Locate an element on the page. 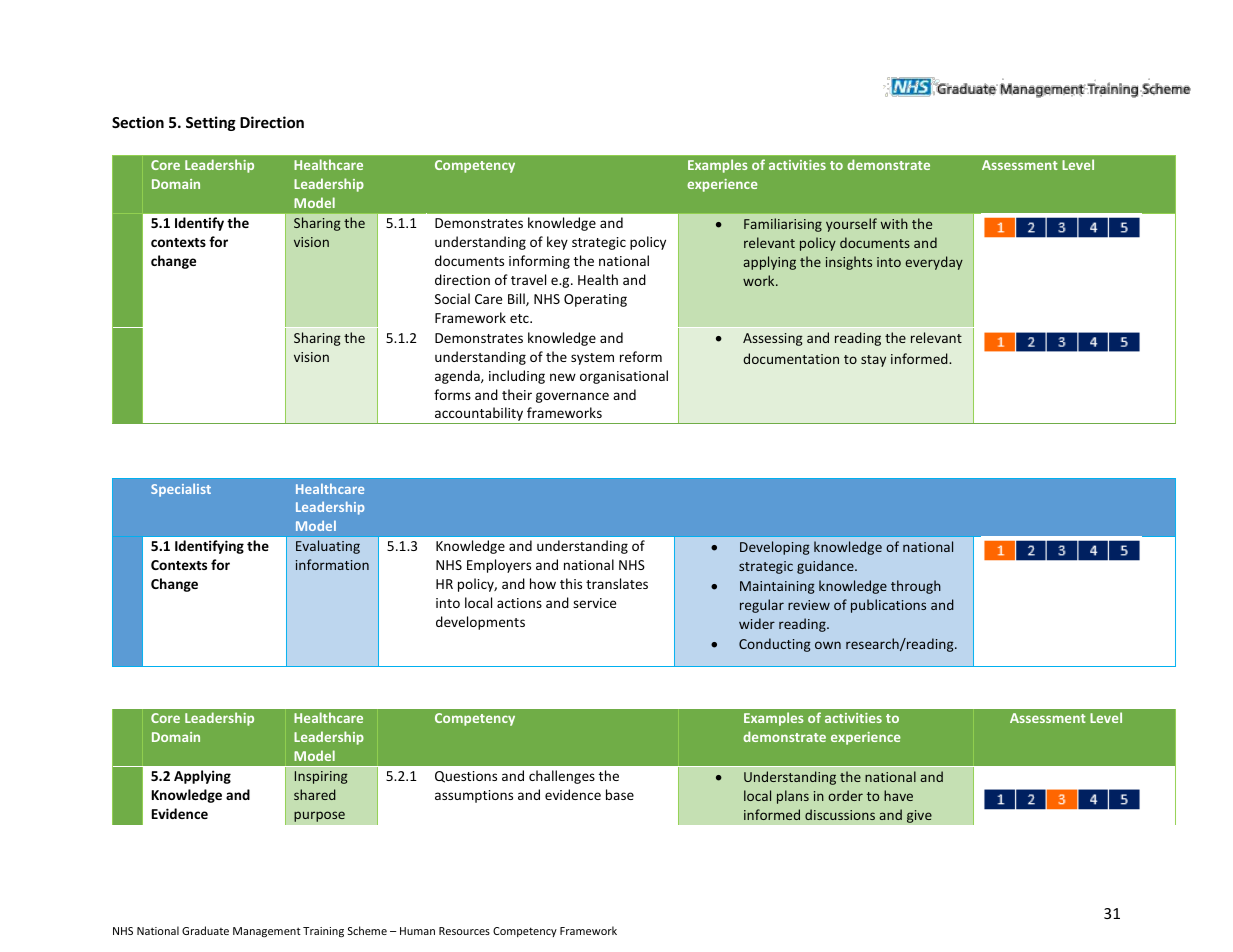  yourself is located at coordinates (851, 225).
